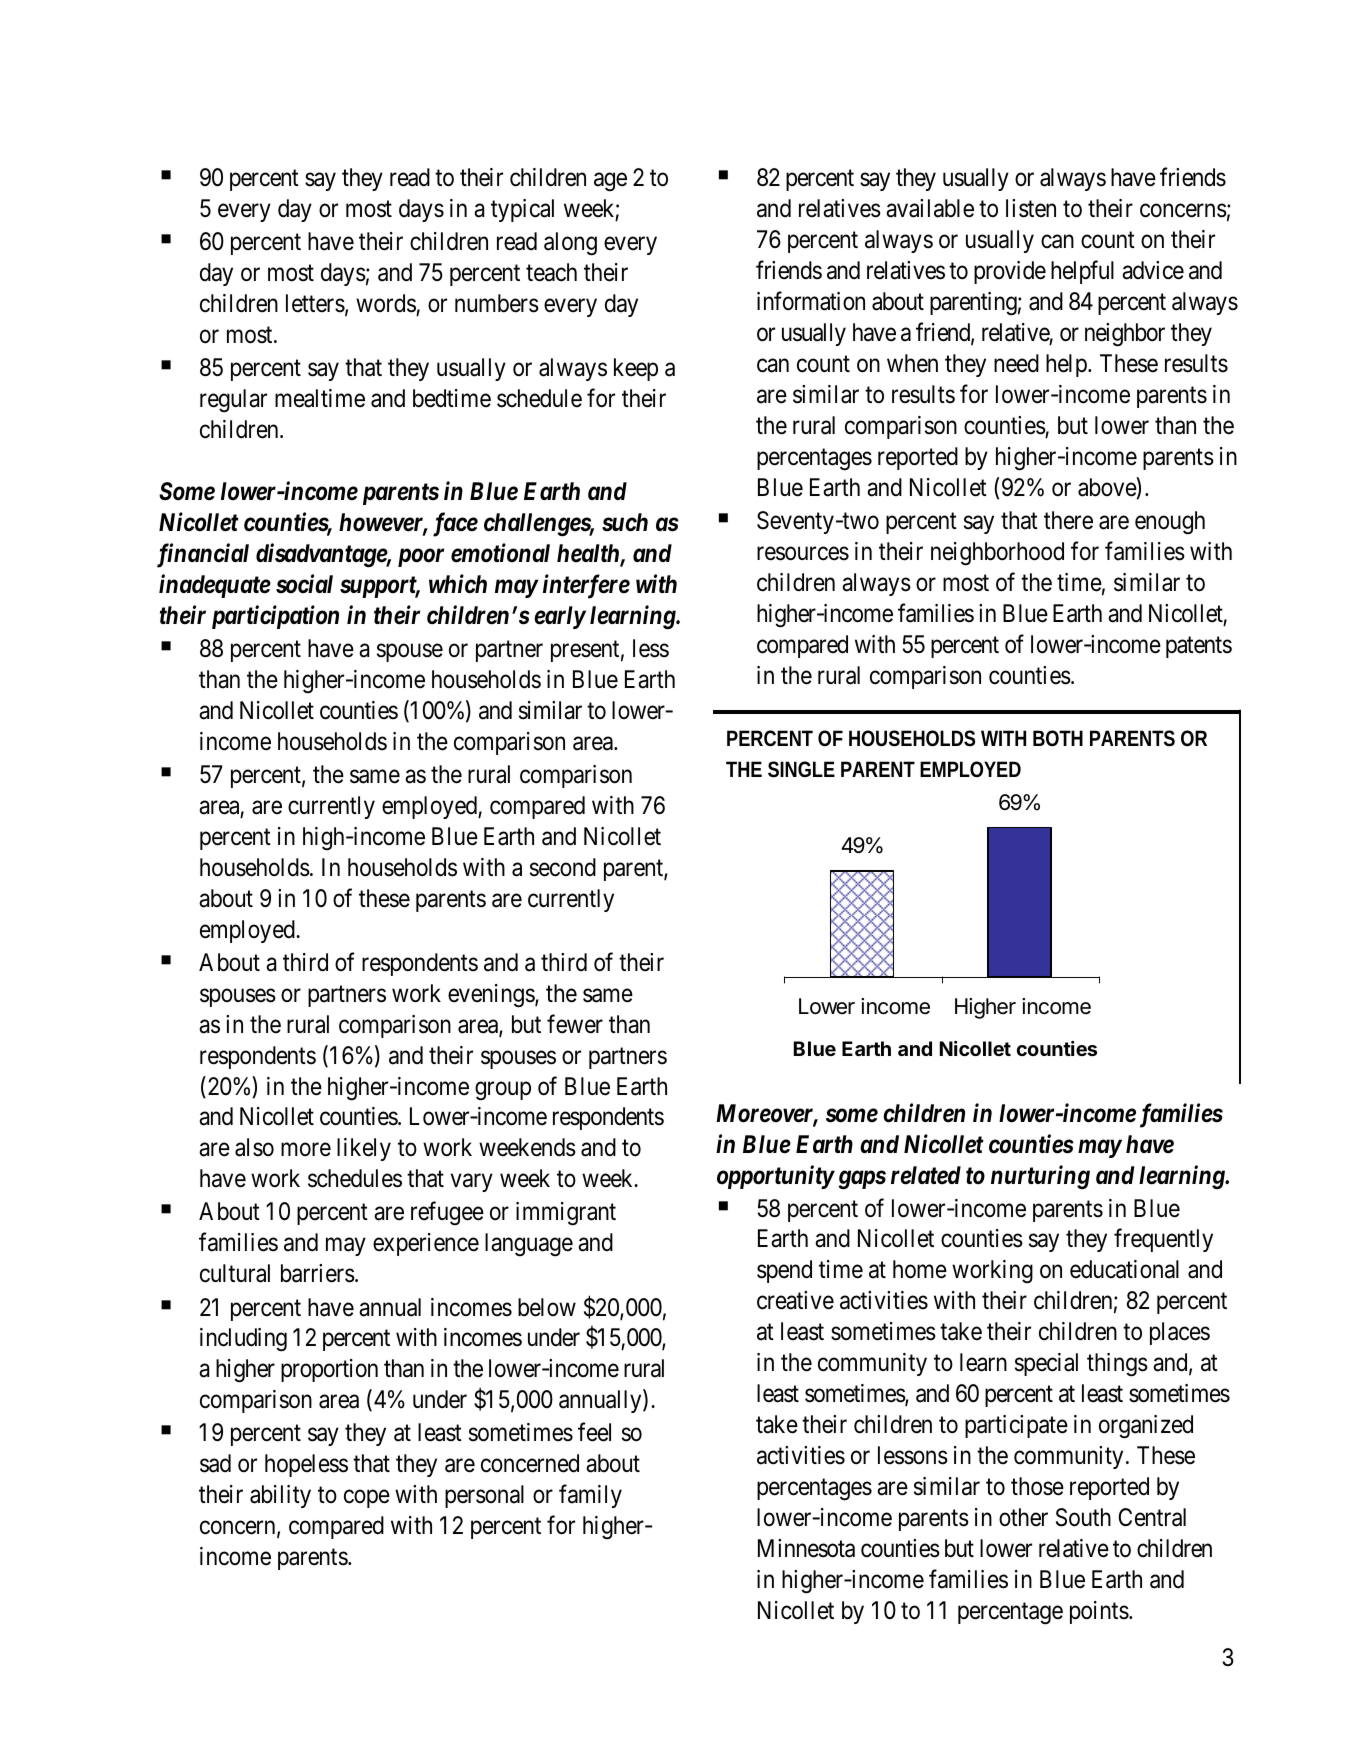  Describe the element at coordinates (1010, 272) in the screenshot. I see `provide` at that location.
